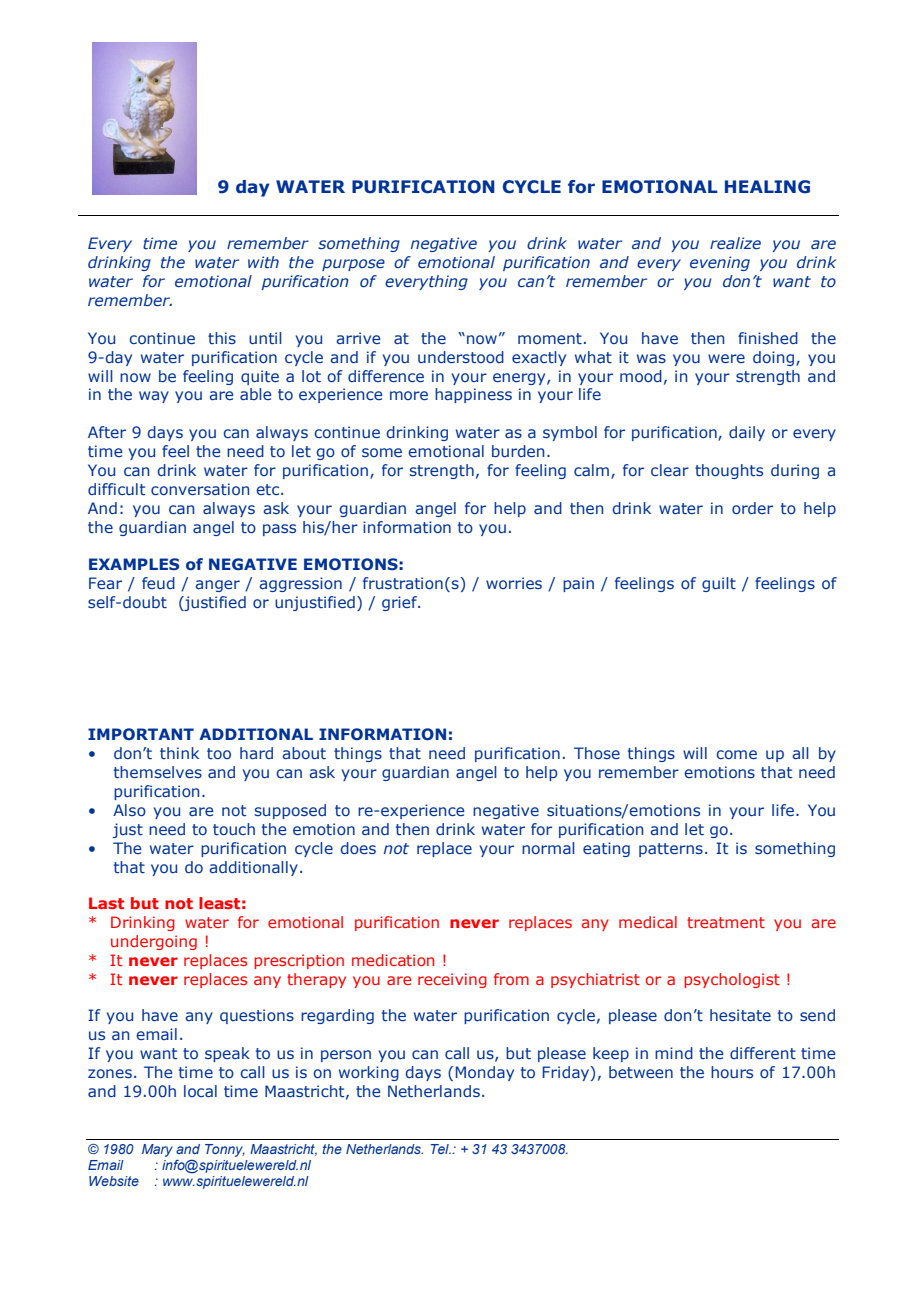  What do you see at coordinates (735, 243) in the page?
I see `realize` at bounding box center [735, 243].
